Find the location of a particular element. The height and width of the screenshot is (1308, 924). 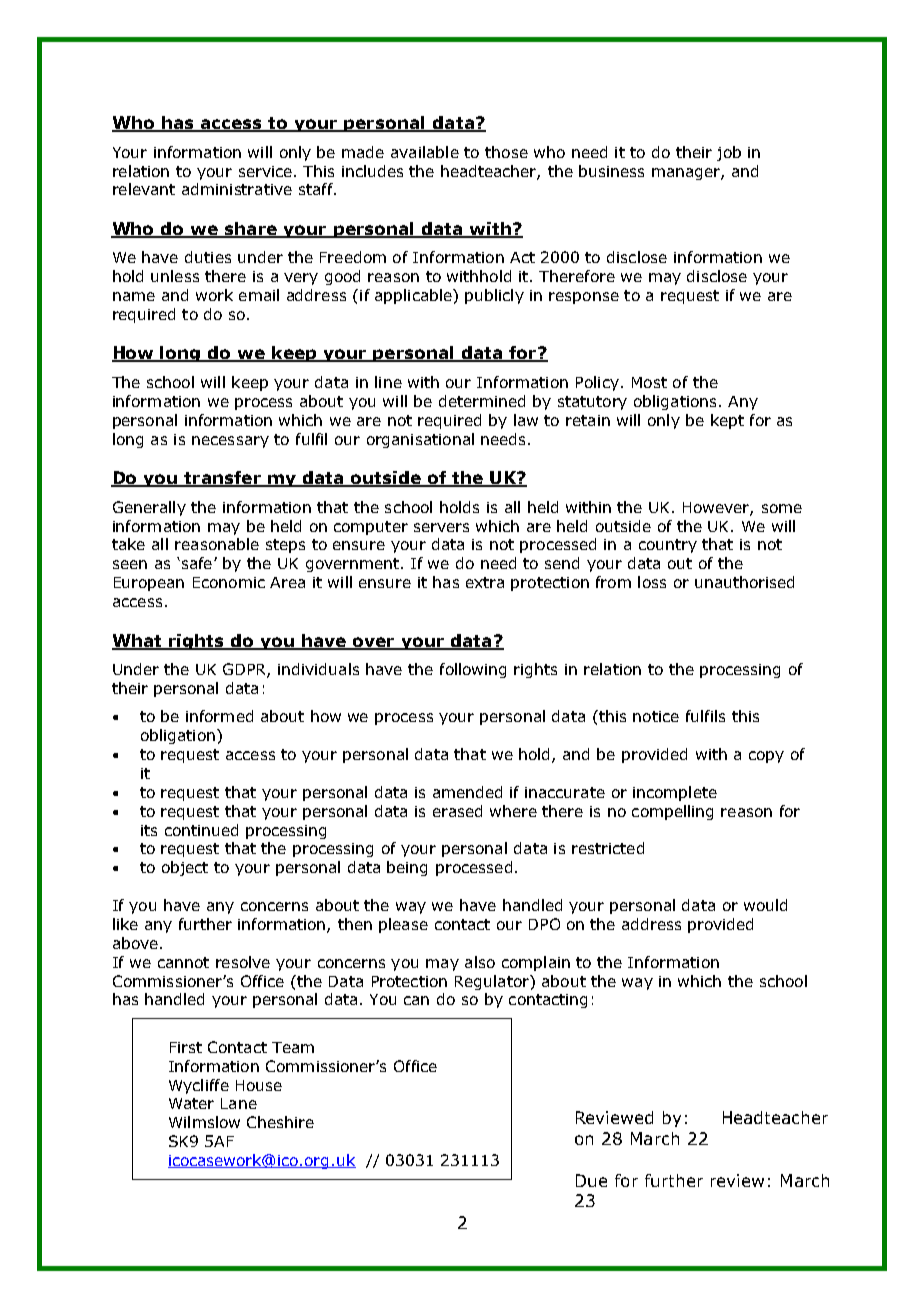

administrative is located at coordinates (237, 189).
